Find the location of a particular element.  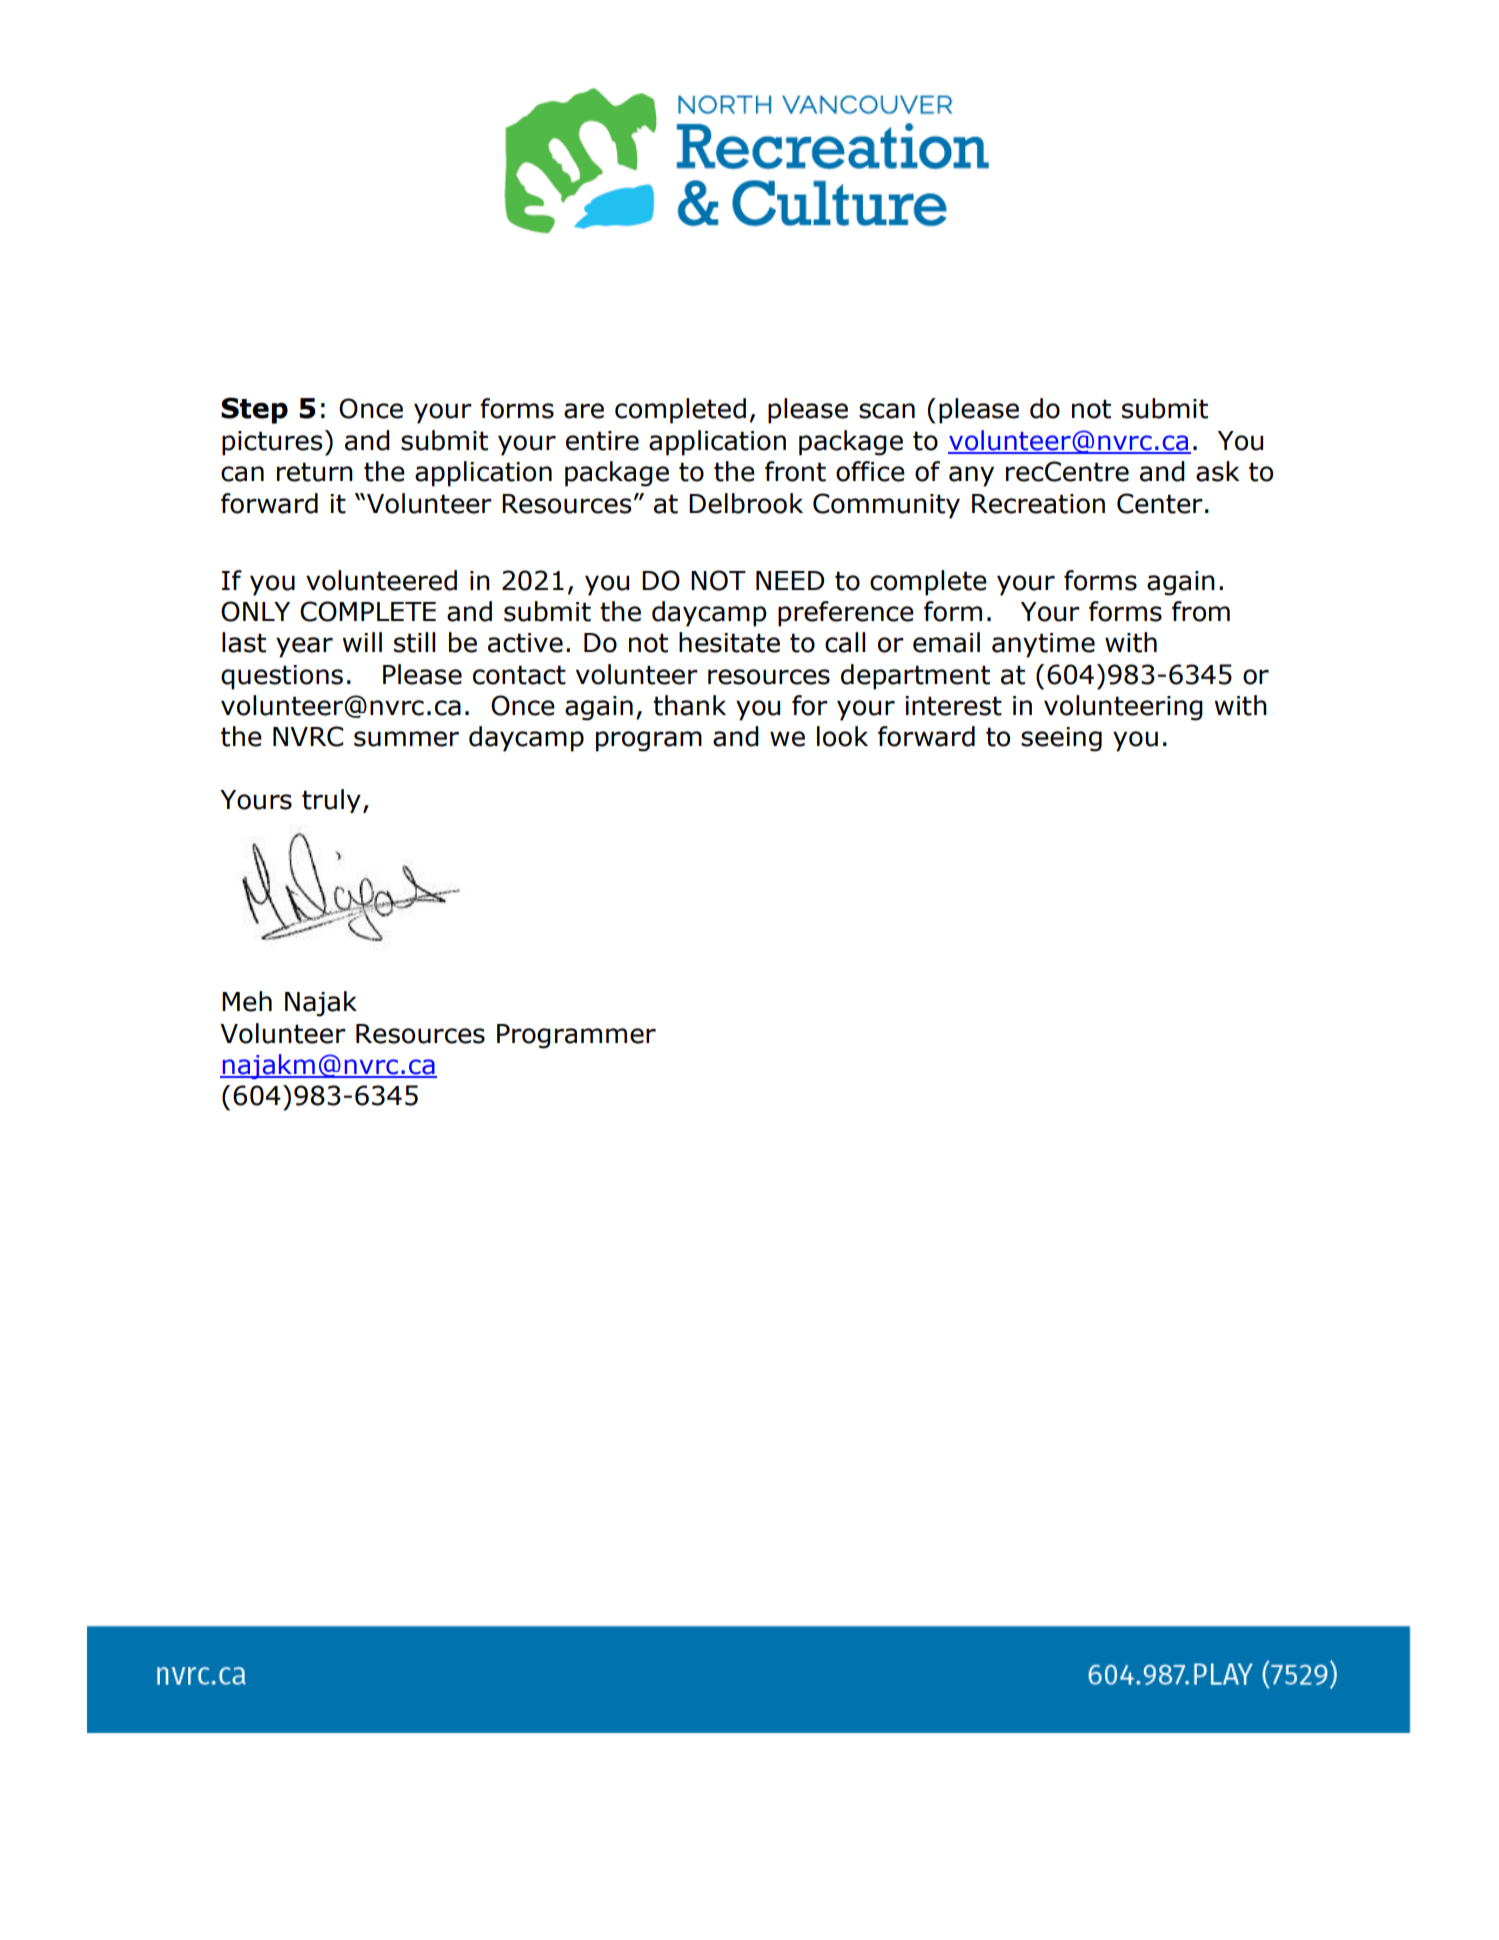

truly is located at coordinates (331, 801).
